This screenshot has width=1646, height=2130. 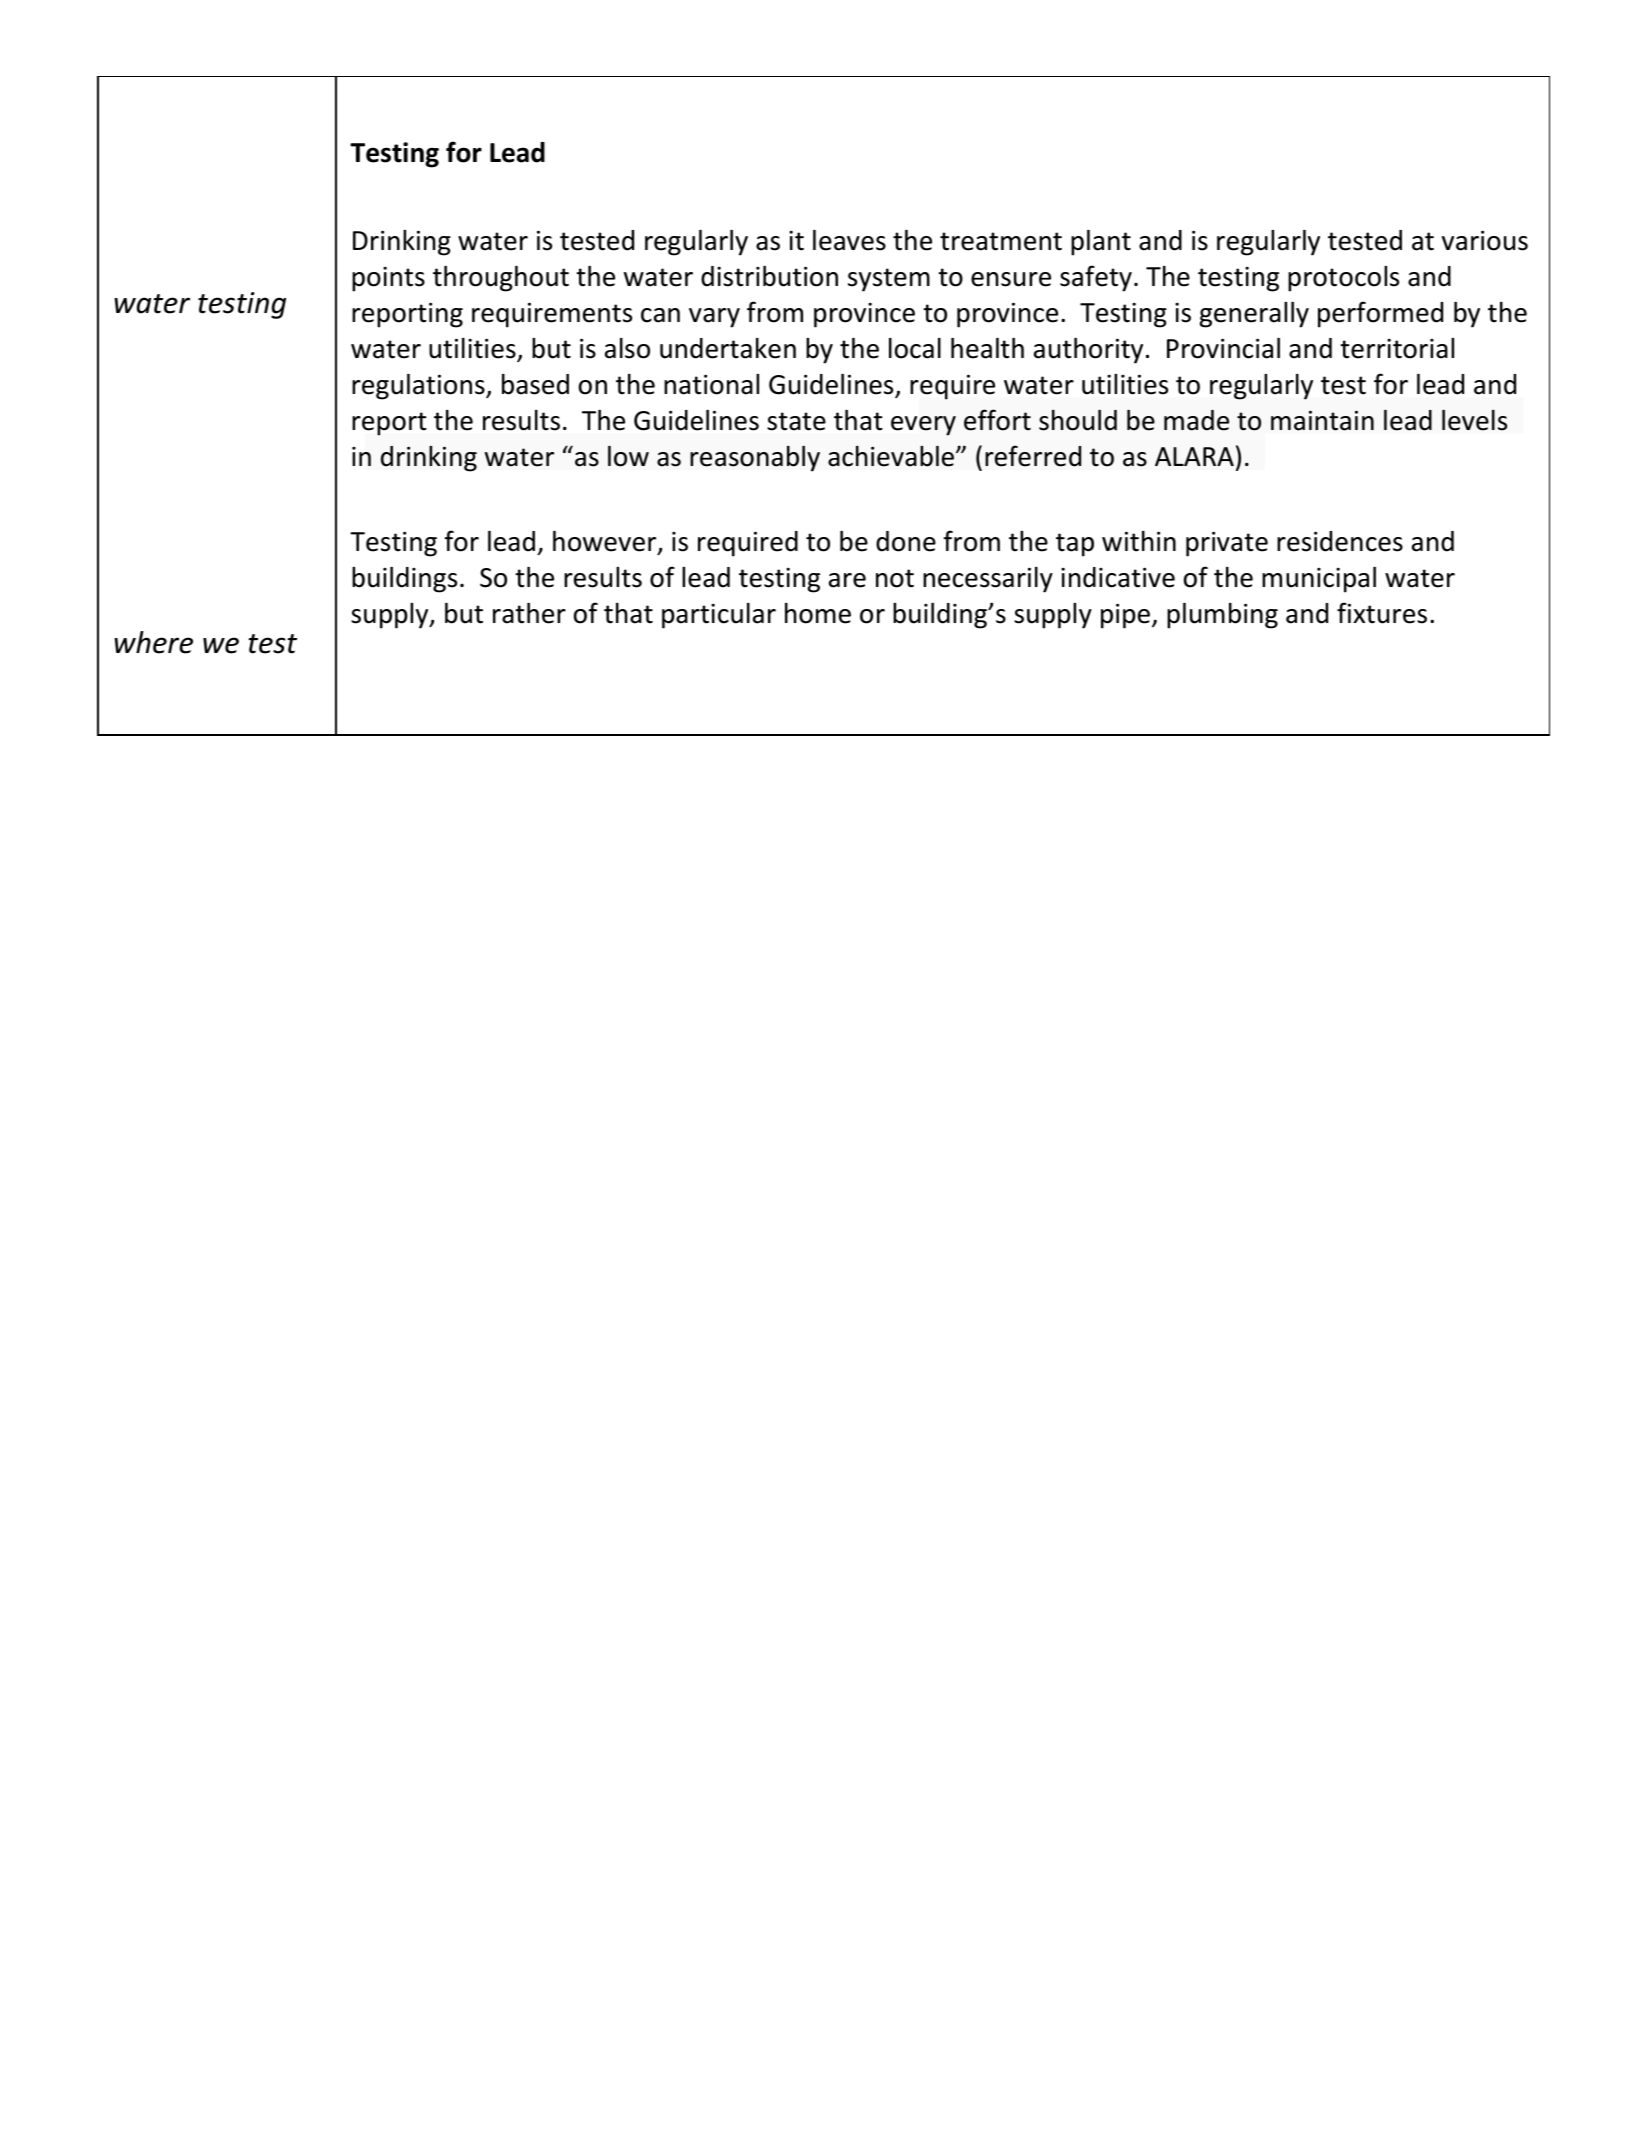 What do you see at coordinates (388, 279) in the screenshot?
I see `points` at bounding box center [388, 279].
